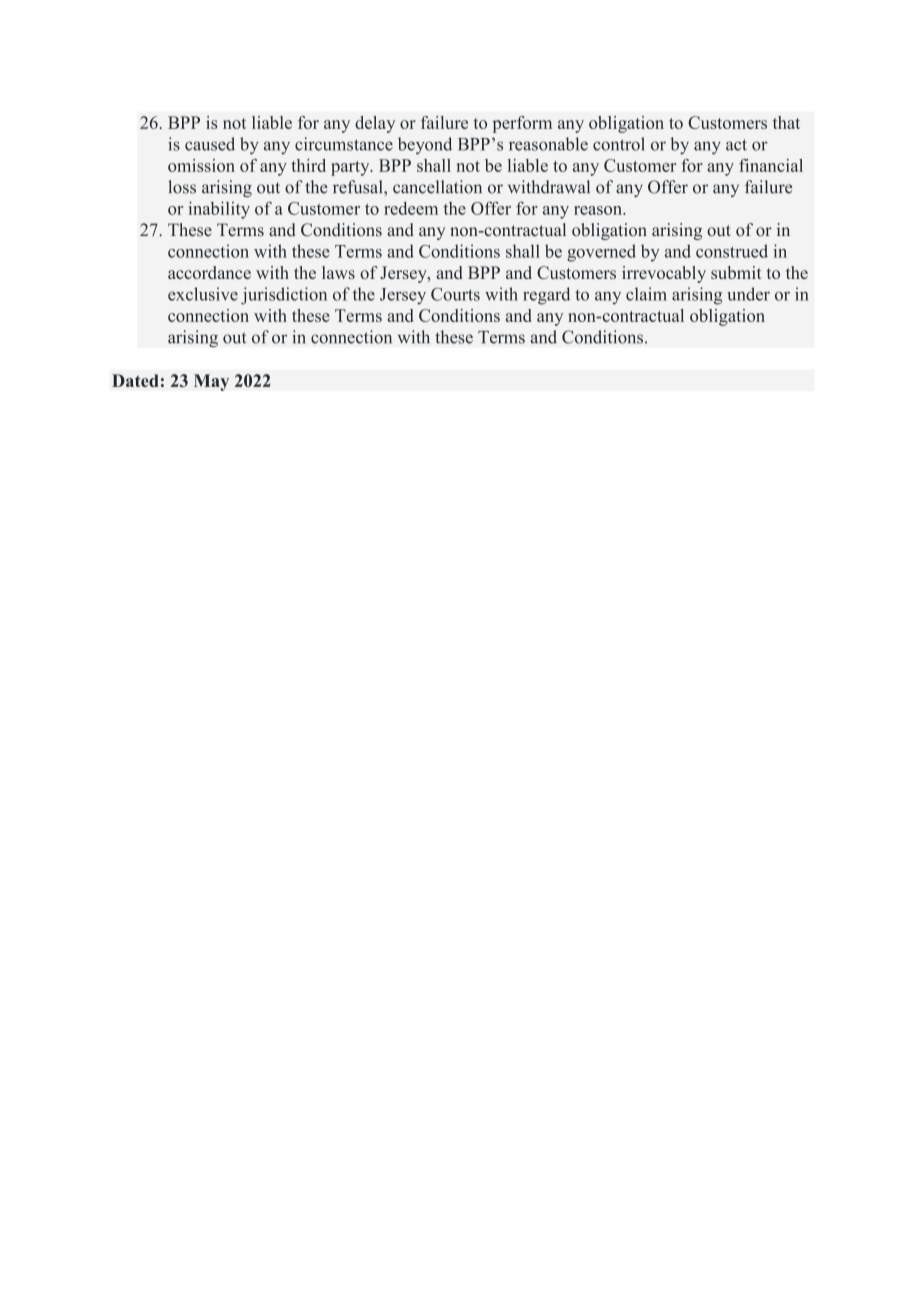 Image resolution: width=924 pixels, height=1308 pixels. Describe the element at coordinates (748, 294) in the screenshot. I see `under` at that location.
